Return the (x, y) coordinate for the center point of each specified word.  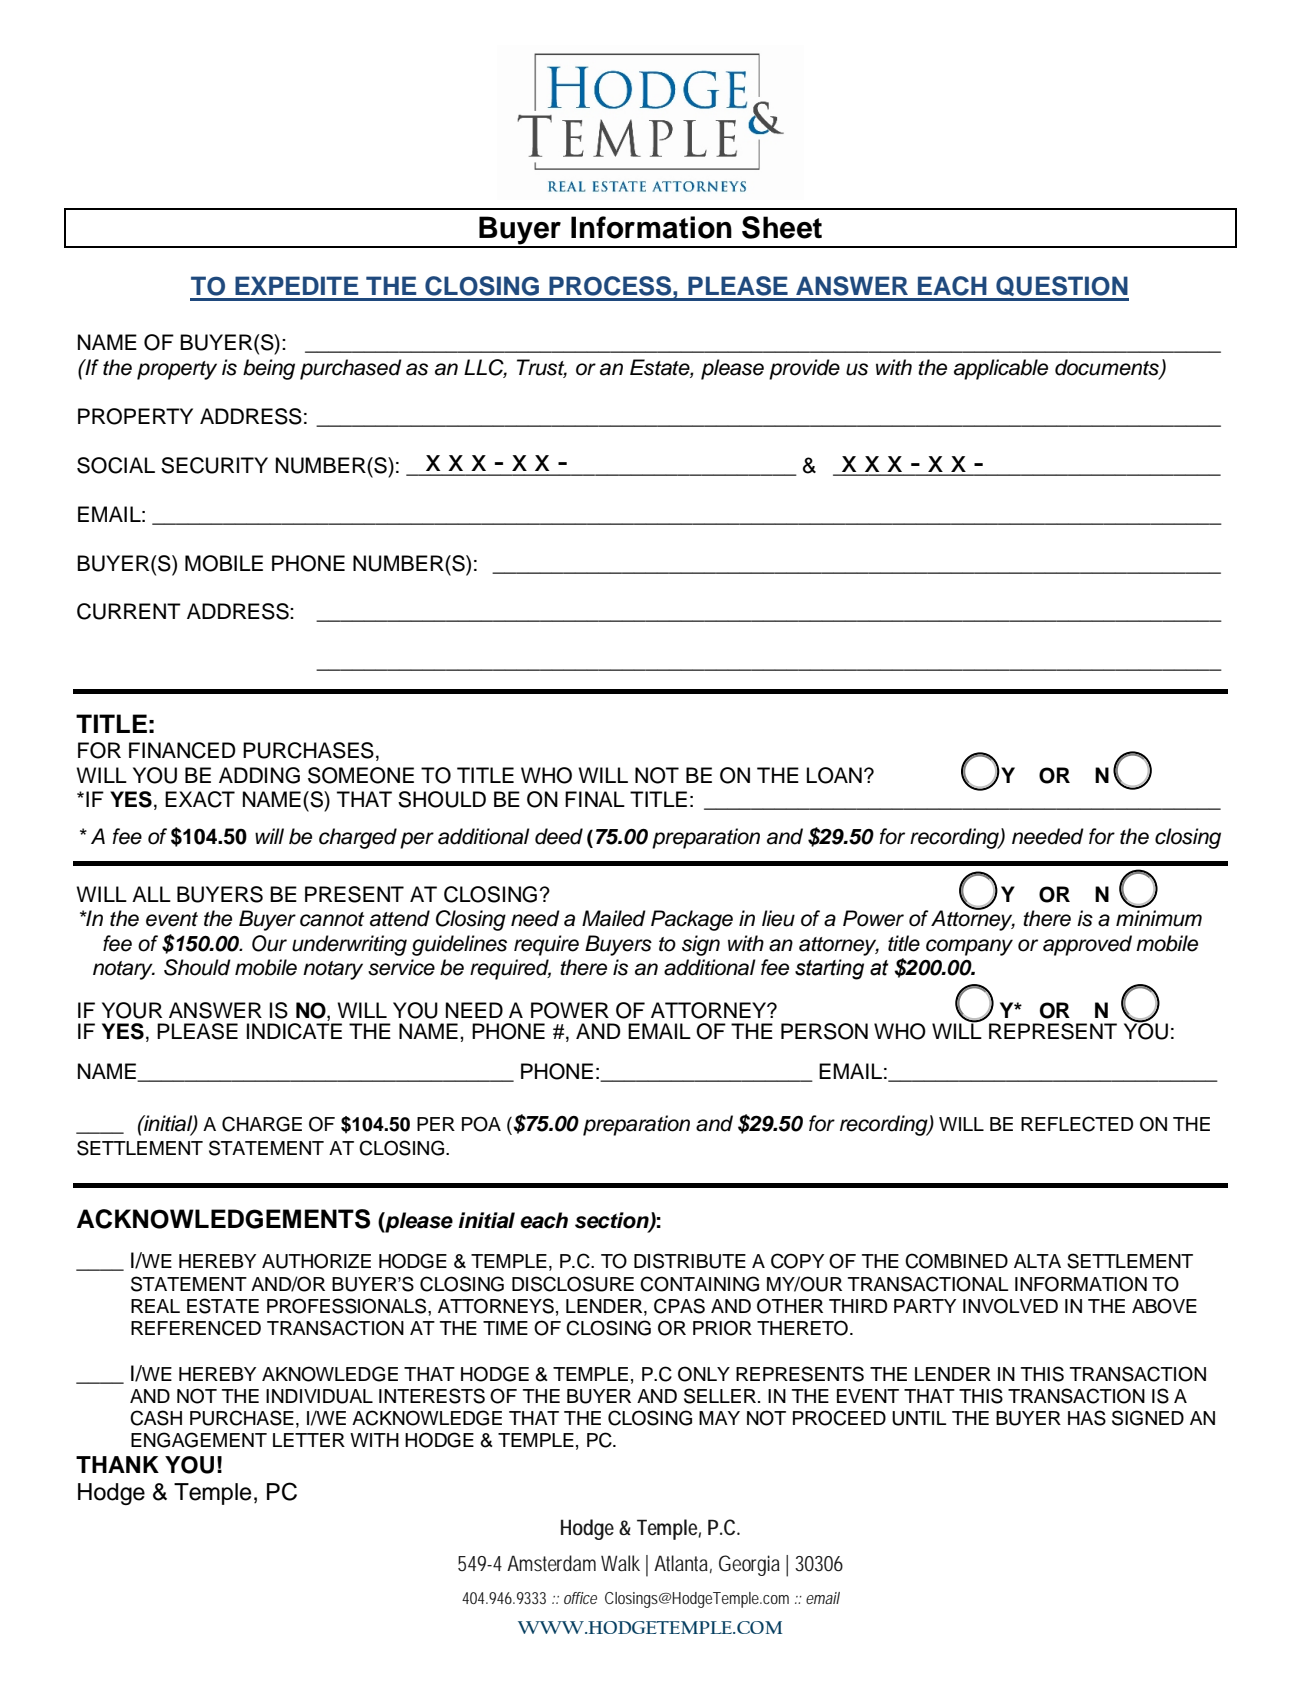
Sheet (782, 227)
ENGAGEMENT (199, 1440)
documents (1108, 368)
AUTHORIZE (316, 1261)
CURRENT (129, 611)
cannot (332, 919)
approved (1087, 945)
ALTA (1037, 1261)
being (269, 369)
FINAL (595, 799)
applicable (1001, 369)
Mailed (614, 918)
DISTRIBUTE (690, 1261)
